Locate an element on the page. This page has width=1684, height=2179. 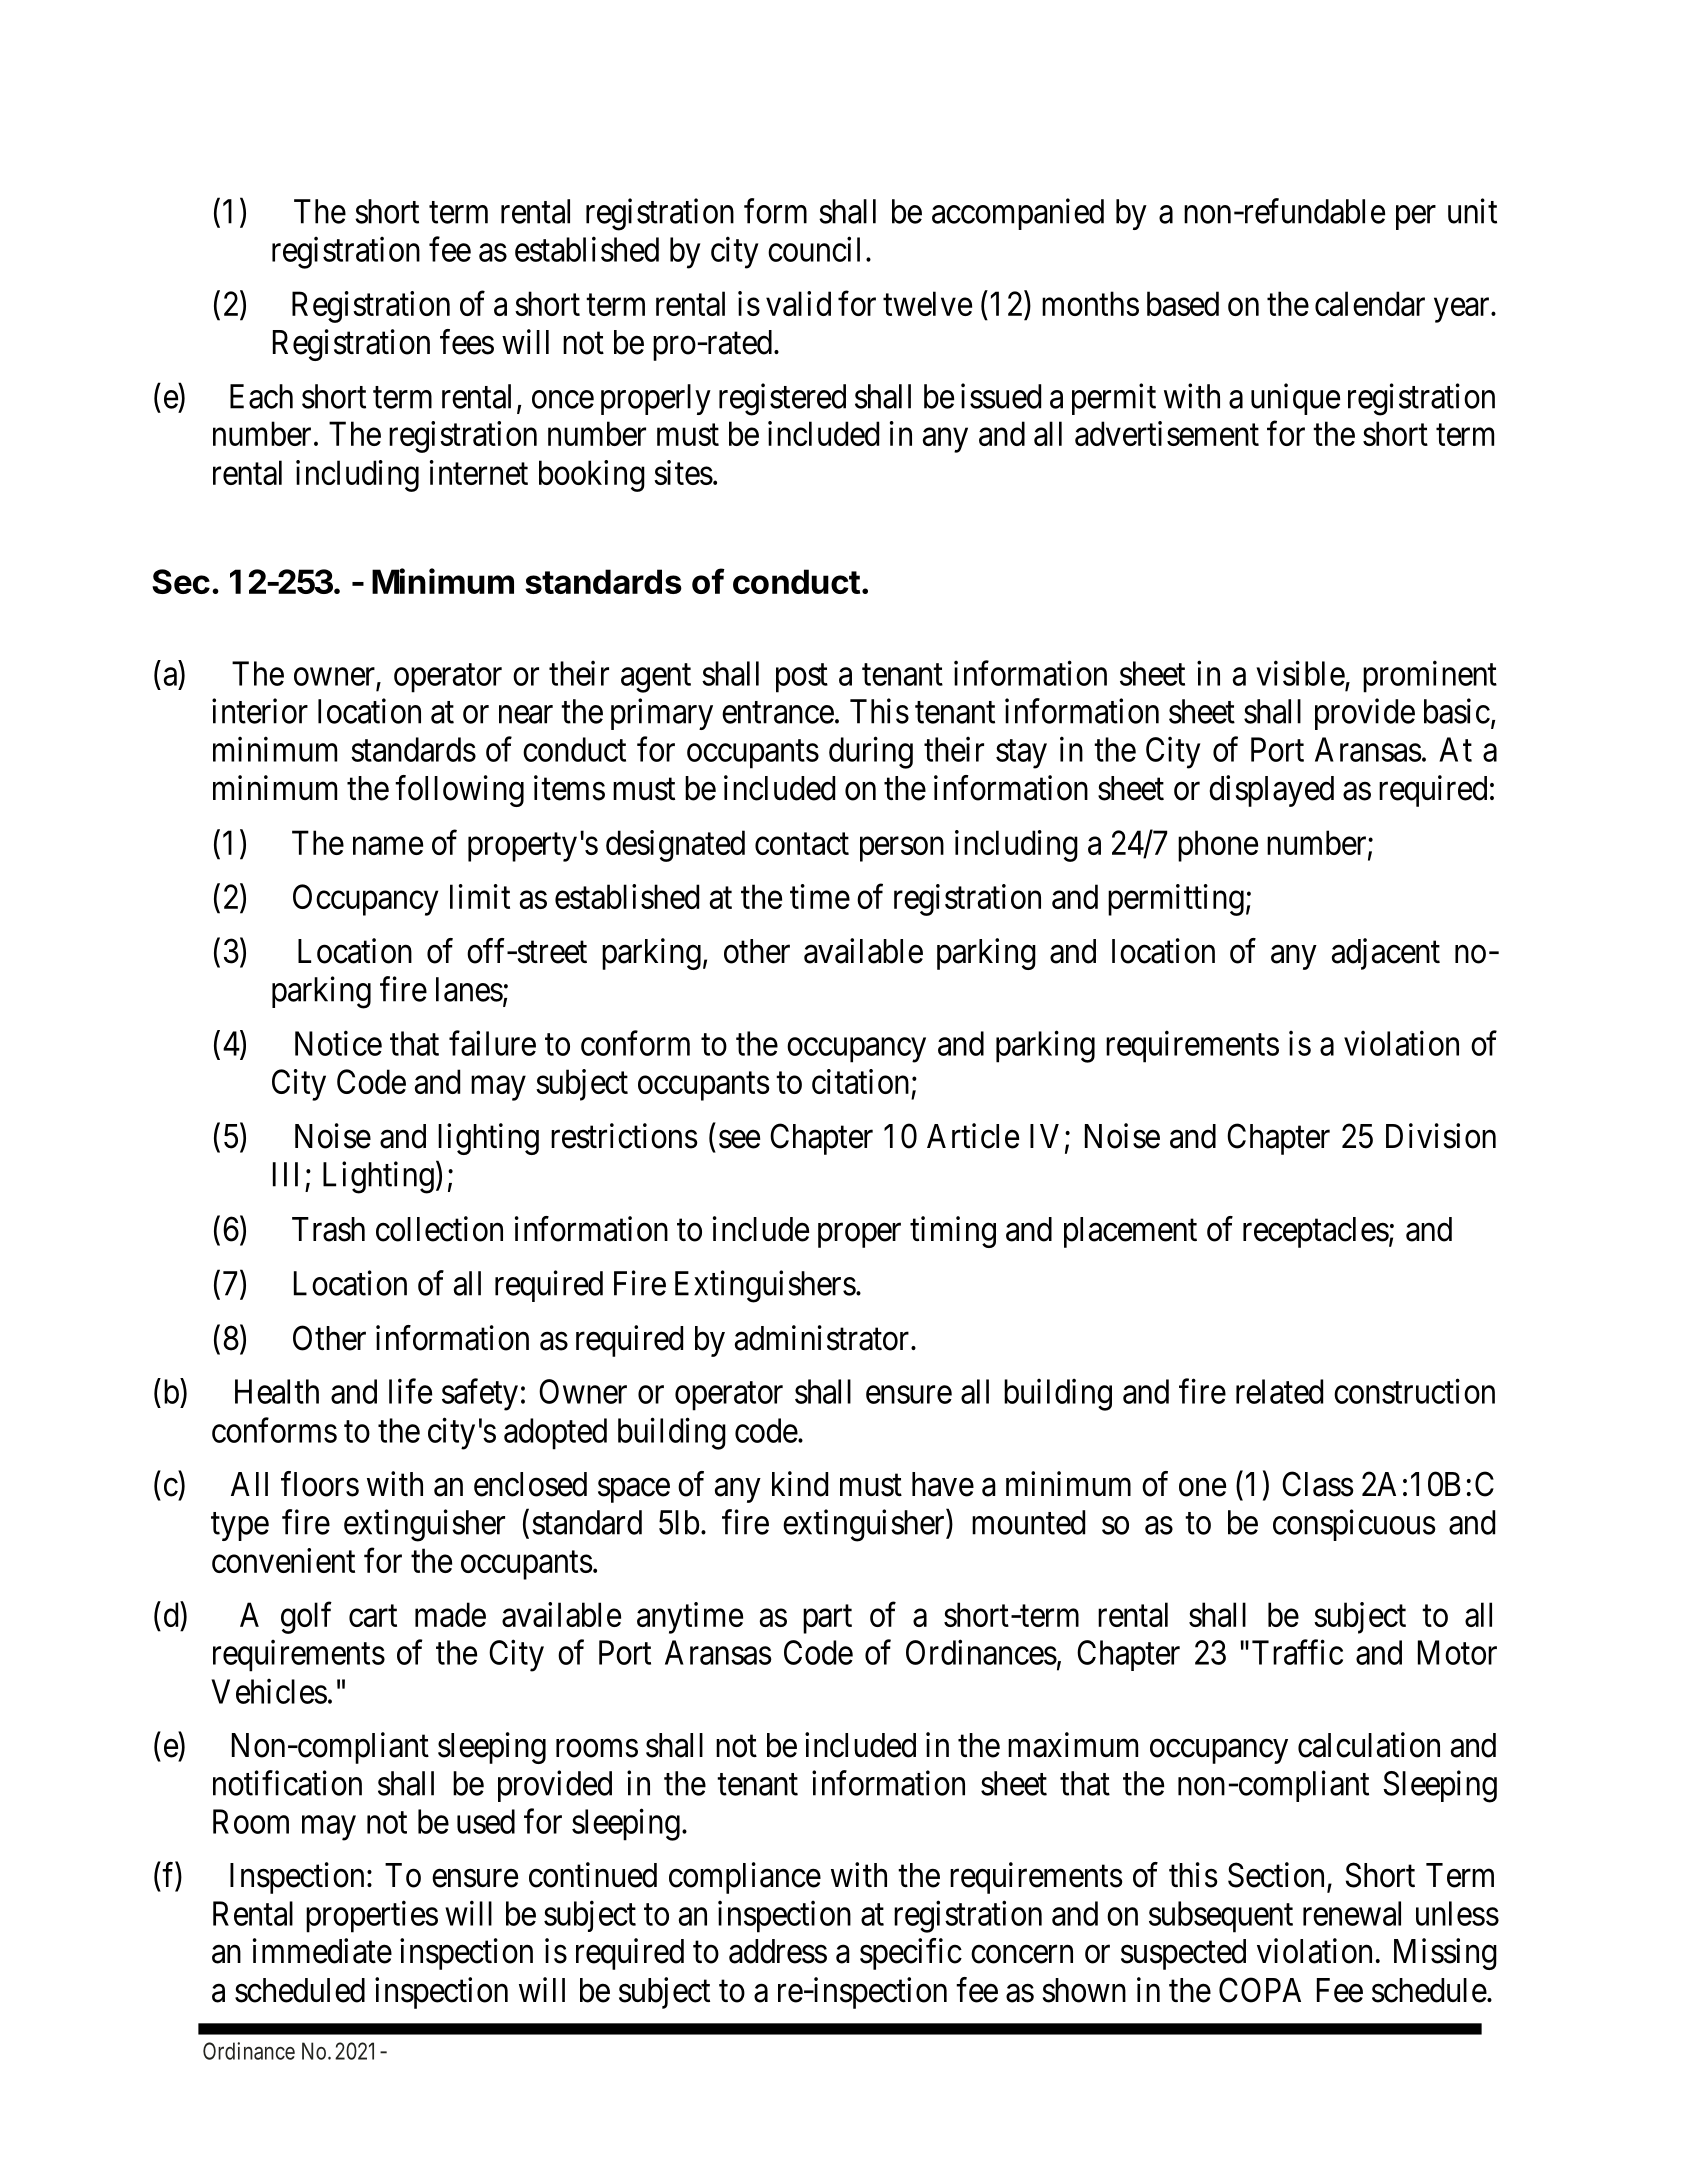
Each is located at coordinates (261, 396).
